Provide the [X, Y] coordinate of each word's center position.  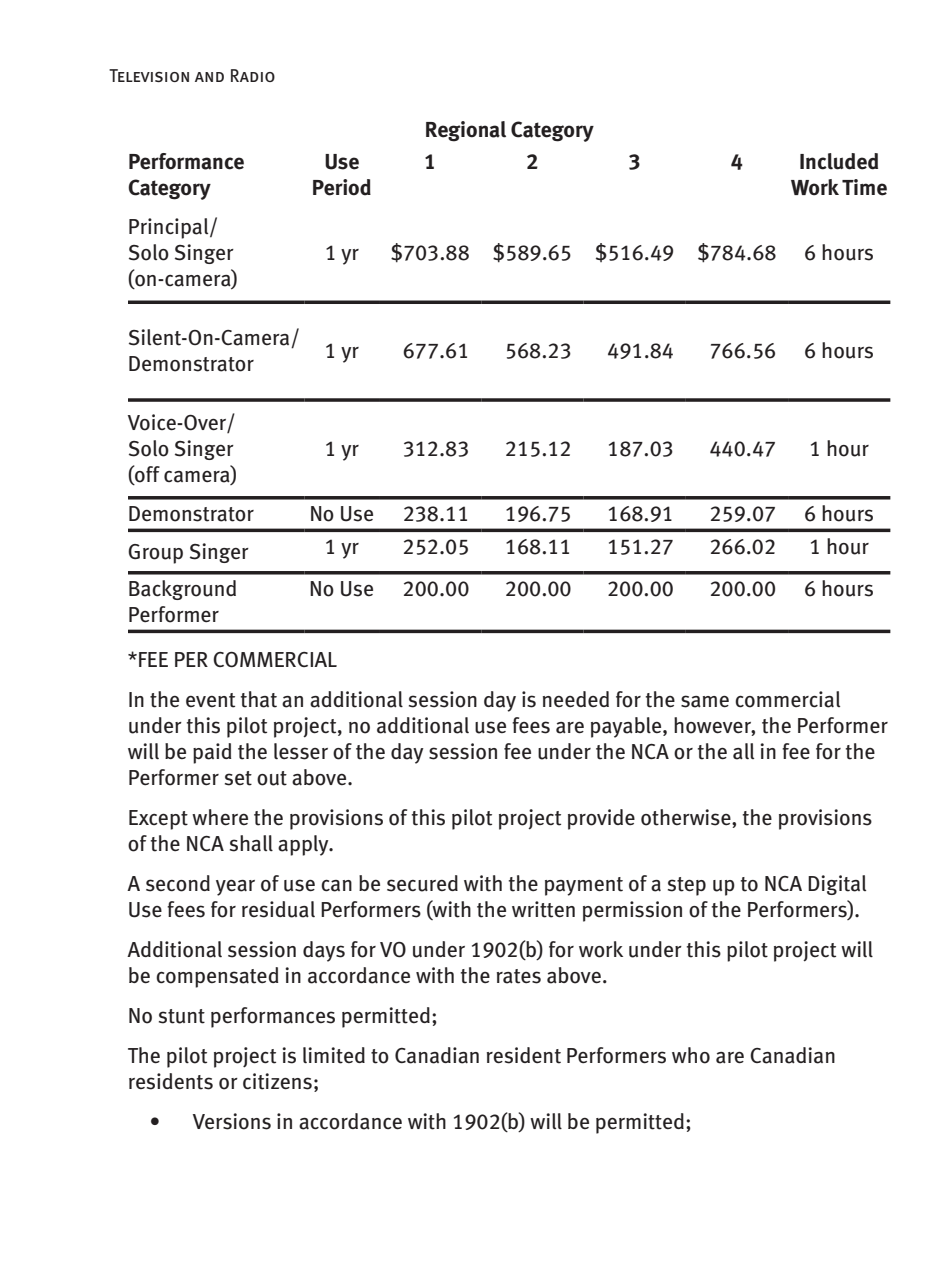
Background [182, 590]
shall [251, 843]
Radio [253, 75]
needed [576, 699]
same [705, 701]
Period [342, 187]
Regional [466, 131]
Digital [837, 885]
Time [864, 187]
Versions [232, 1121]
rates [519, 976]
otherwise [687, 818]
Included [839, 161]
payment [584, 886]
